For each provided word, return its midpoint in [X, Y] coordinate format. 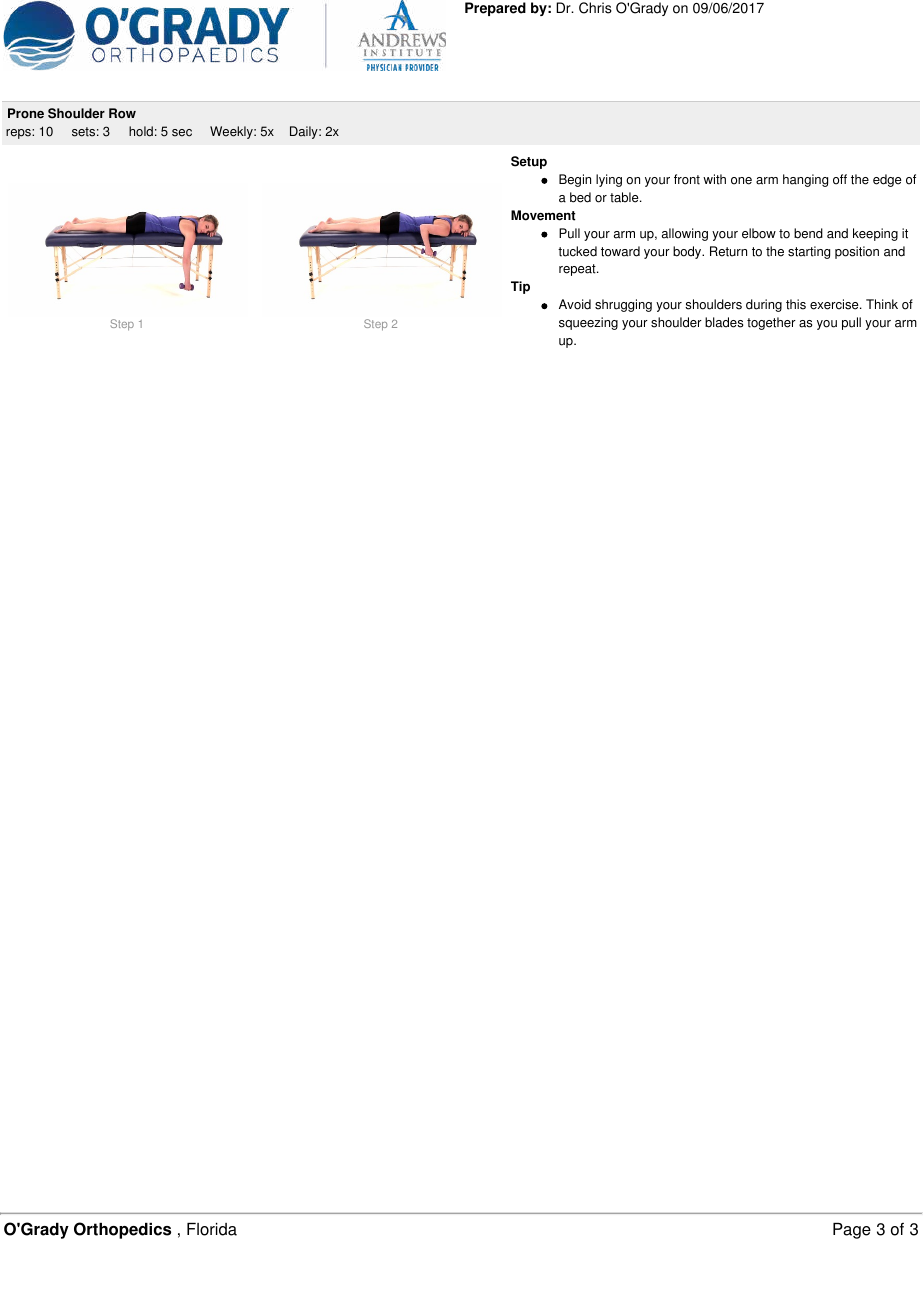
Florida [212, 1229]
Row [122, 113]
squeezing [588, 323]
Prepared [495, 9]
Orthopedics [122, 1230]
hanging [805, 180]
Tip [520, 287]
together [771, 323]
